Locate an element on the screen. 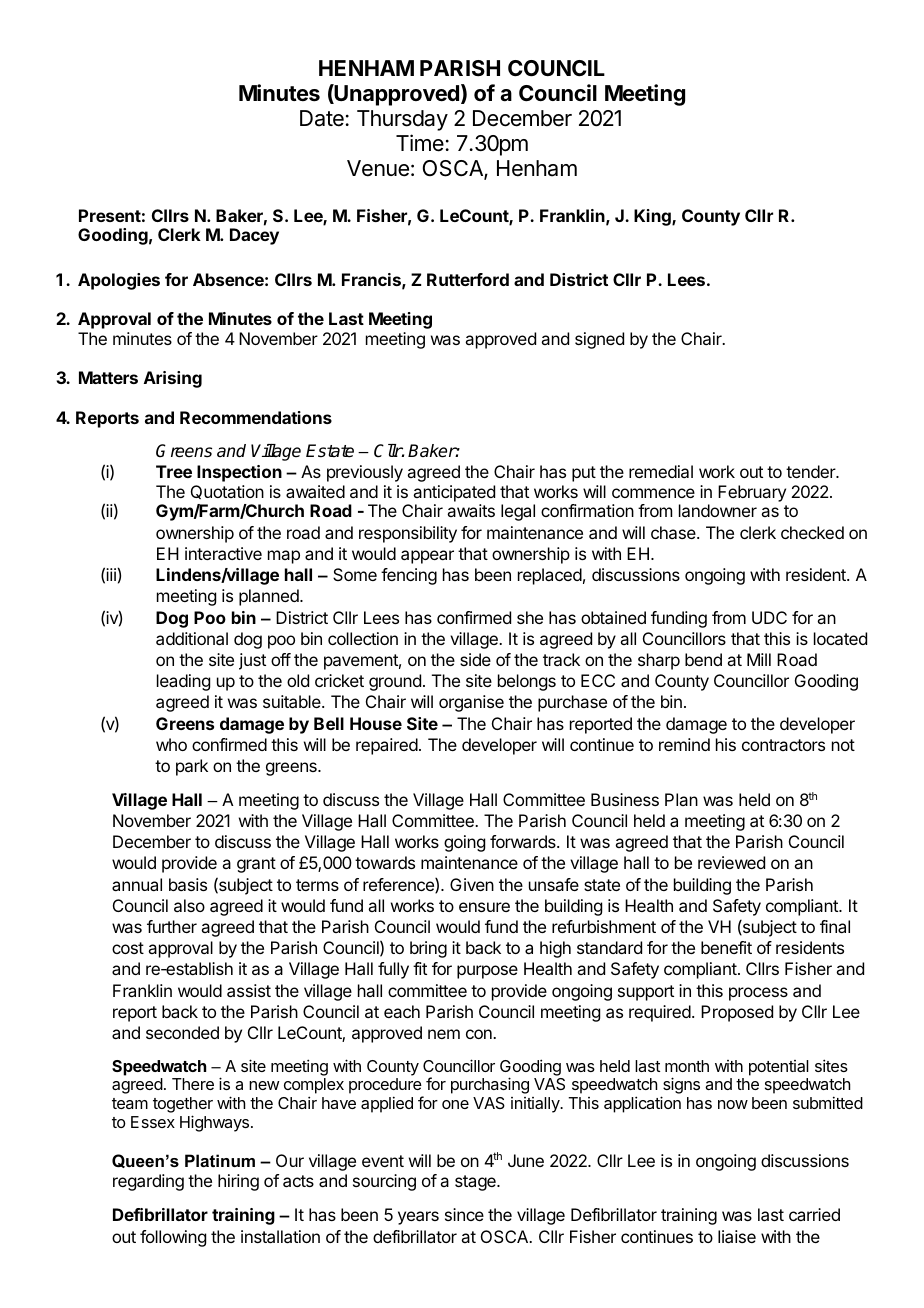 The width and height of the screenshot is (924, 1308). leading is located at coordinates (183, 682).
